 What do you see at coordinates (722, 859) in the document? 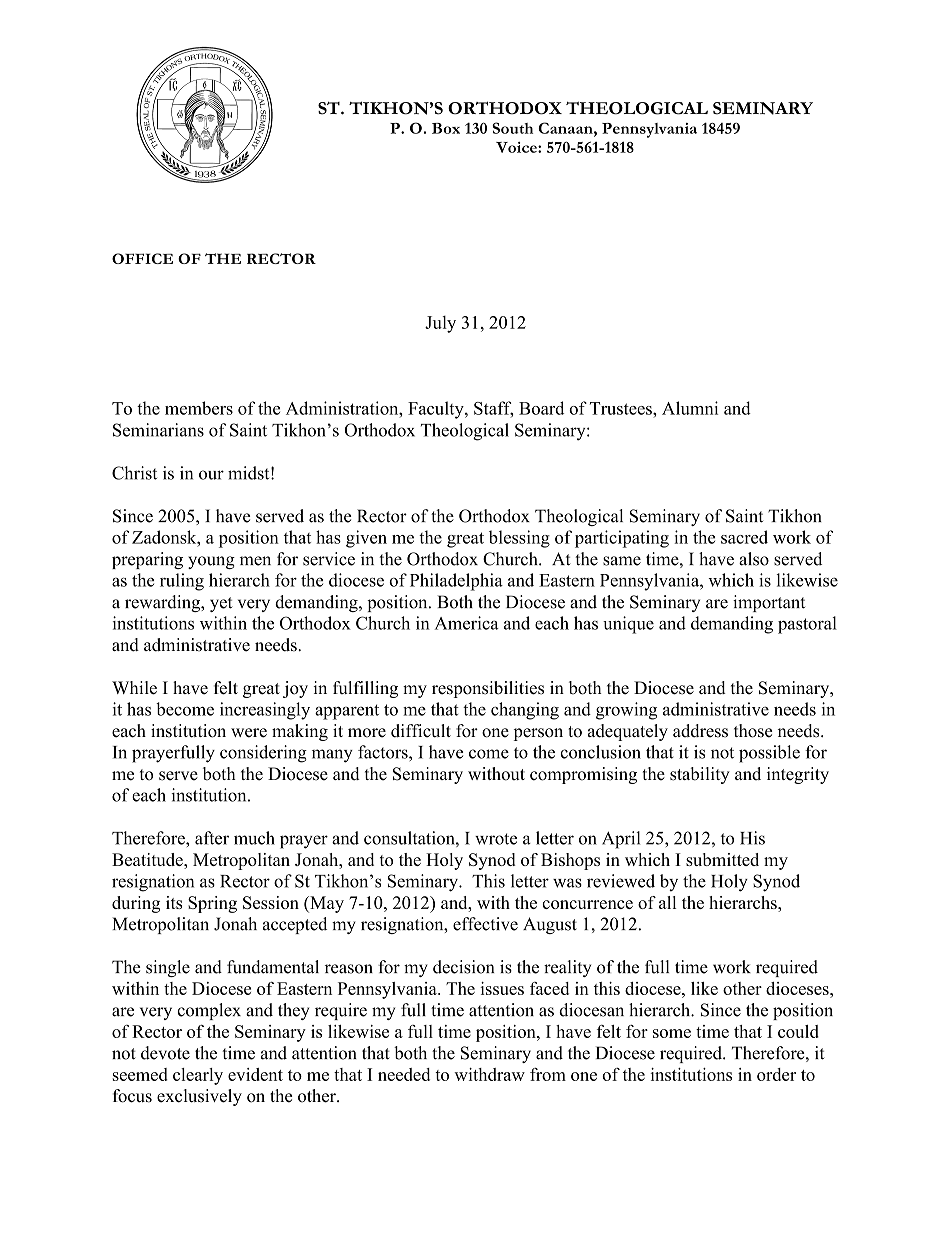
I see `submitted` at bounding box center [722, 859].
